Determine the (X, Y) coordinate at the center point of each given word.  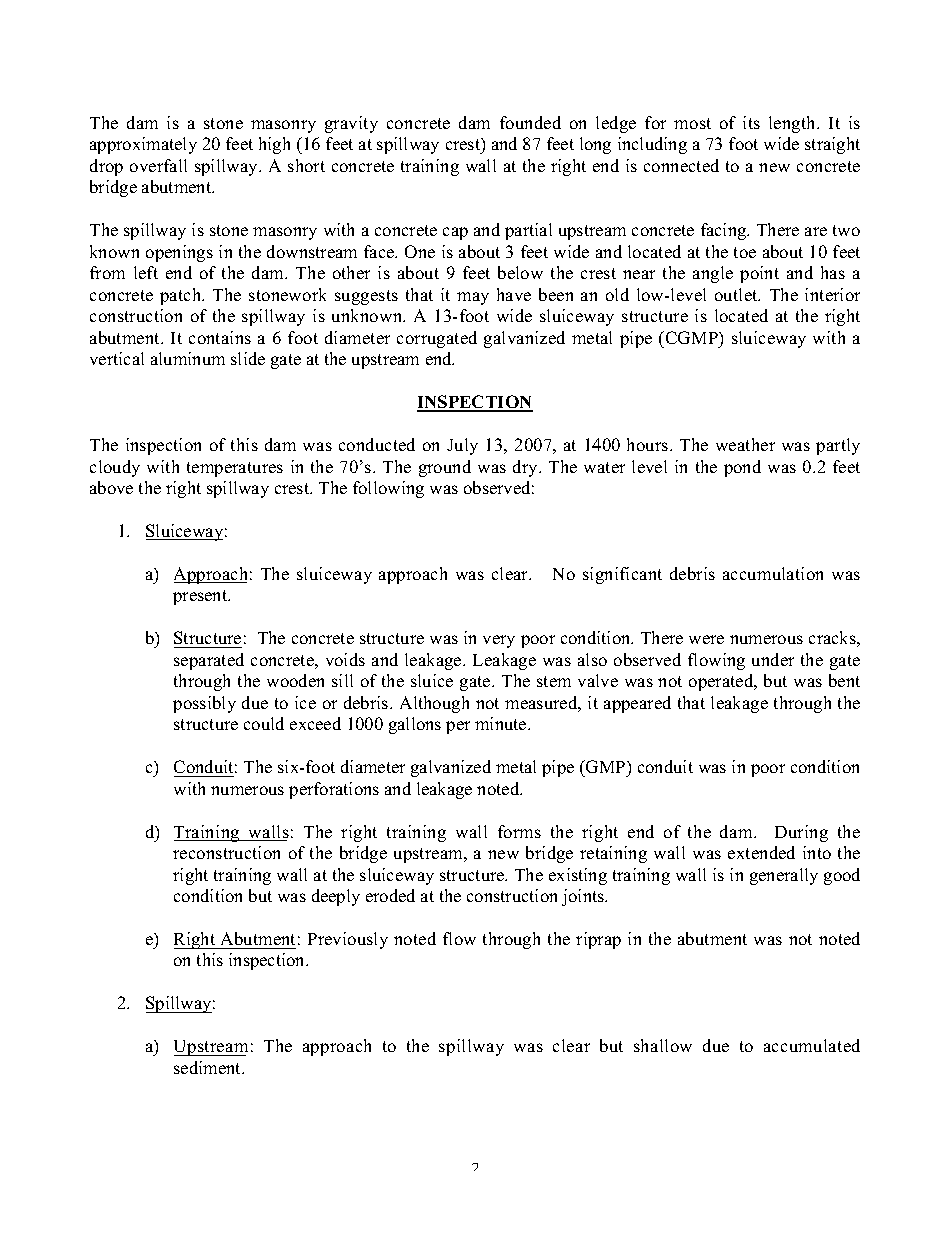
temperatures (235, 469)
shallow (663, 1045)
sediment (208, 1067)
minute (502, 723)
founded (530, 122)
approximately (143, 145)
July (462, 446)
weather (745, 444)
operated (722, 682)
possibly (204, 704)
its (751, 122)
